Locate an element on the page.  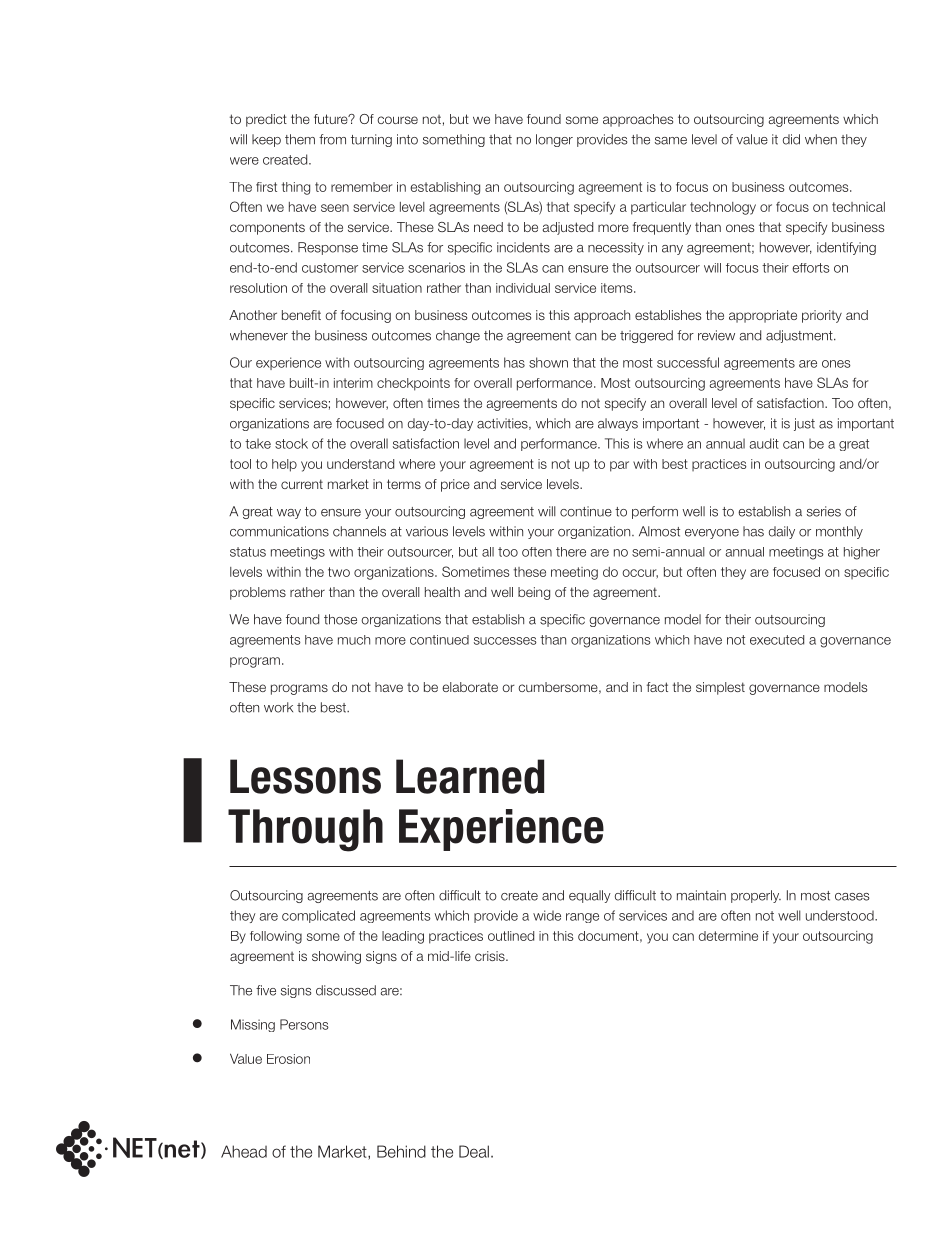
Deal is located at coordinates (474, 1151).
